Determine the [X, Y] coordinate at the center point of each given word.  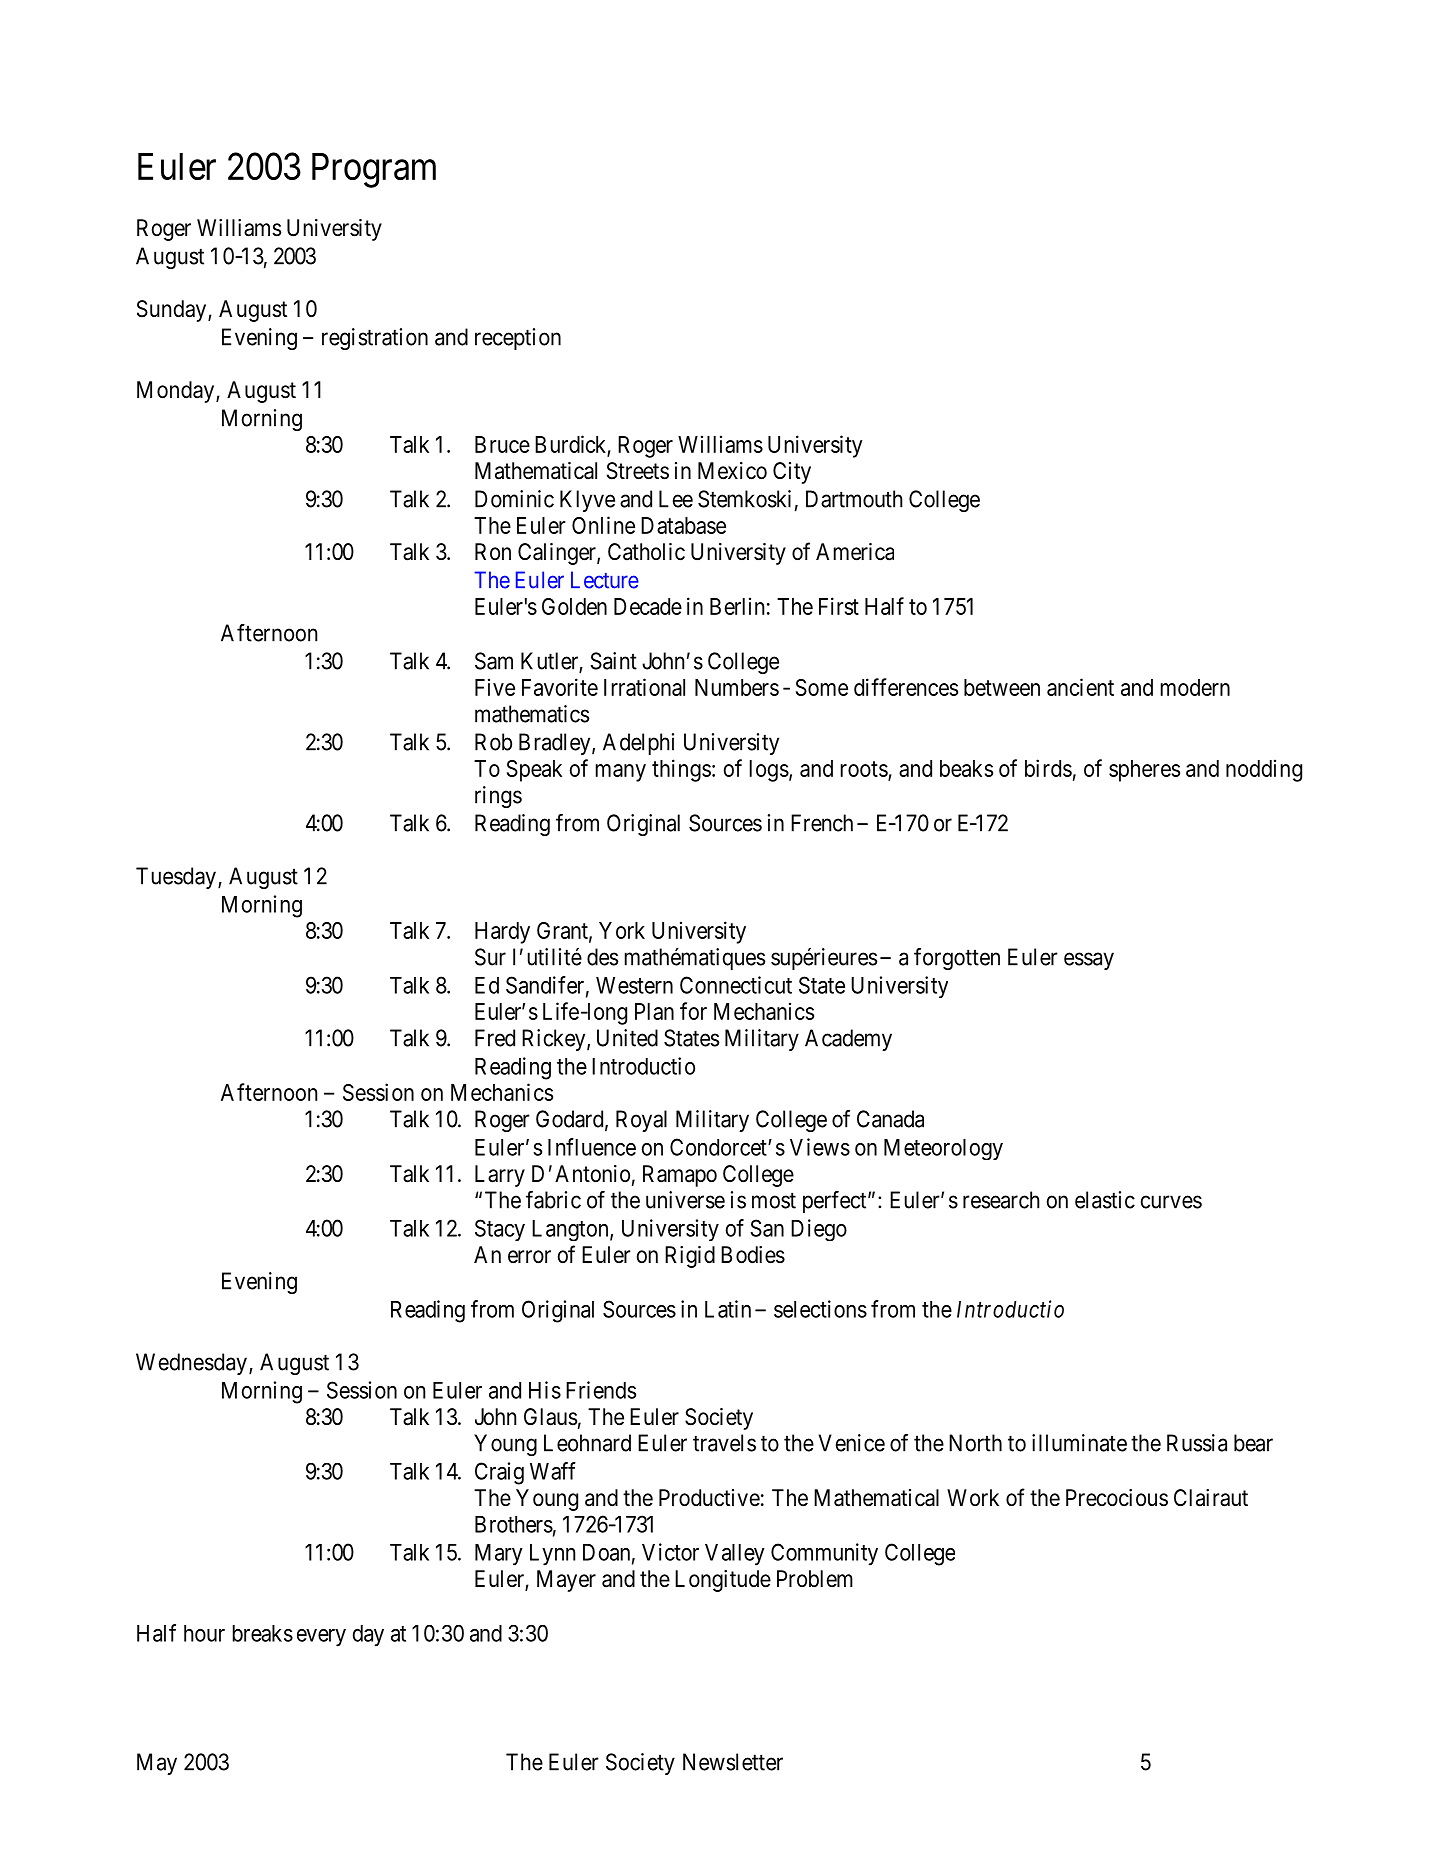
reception [518, 339]
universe [685, 1200]
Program [374, 170]
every [321, 1638]
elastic [1105, 1200]
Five [495, 687]
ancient [1080, 687]
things [681, 770]
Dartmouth [854, 499]
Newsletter [733, 1762]
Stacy [500, 1230]
